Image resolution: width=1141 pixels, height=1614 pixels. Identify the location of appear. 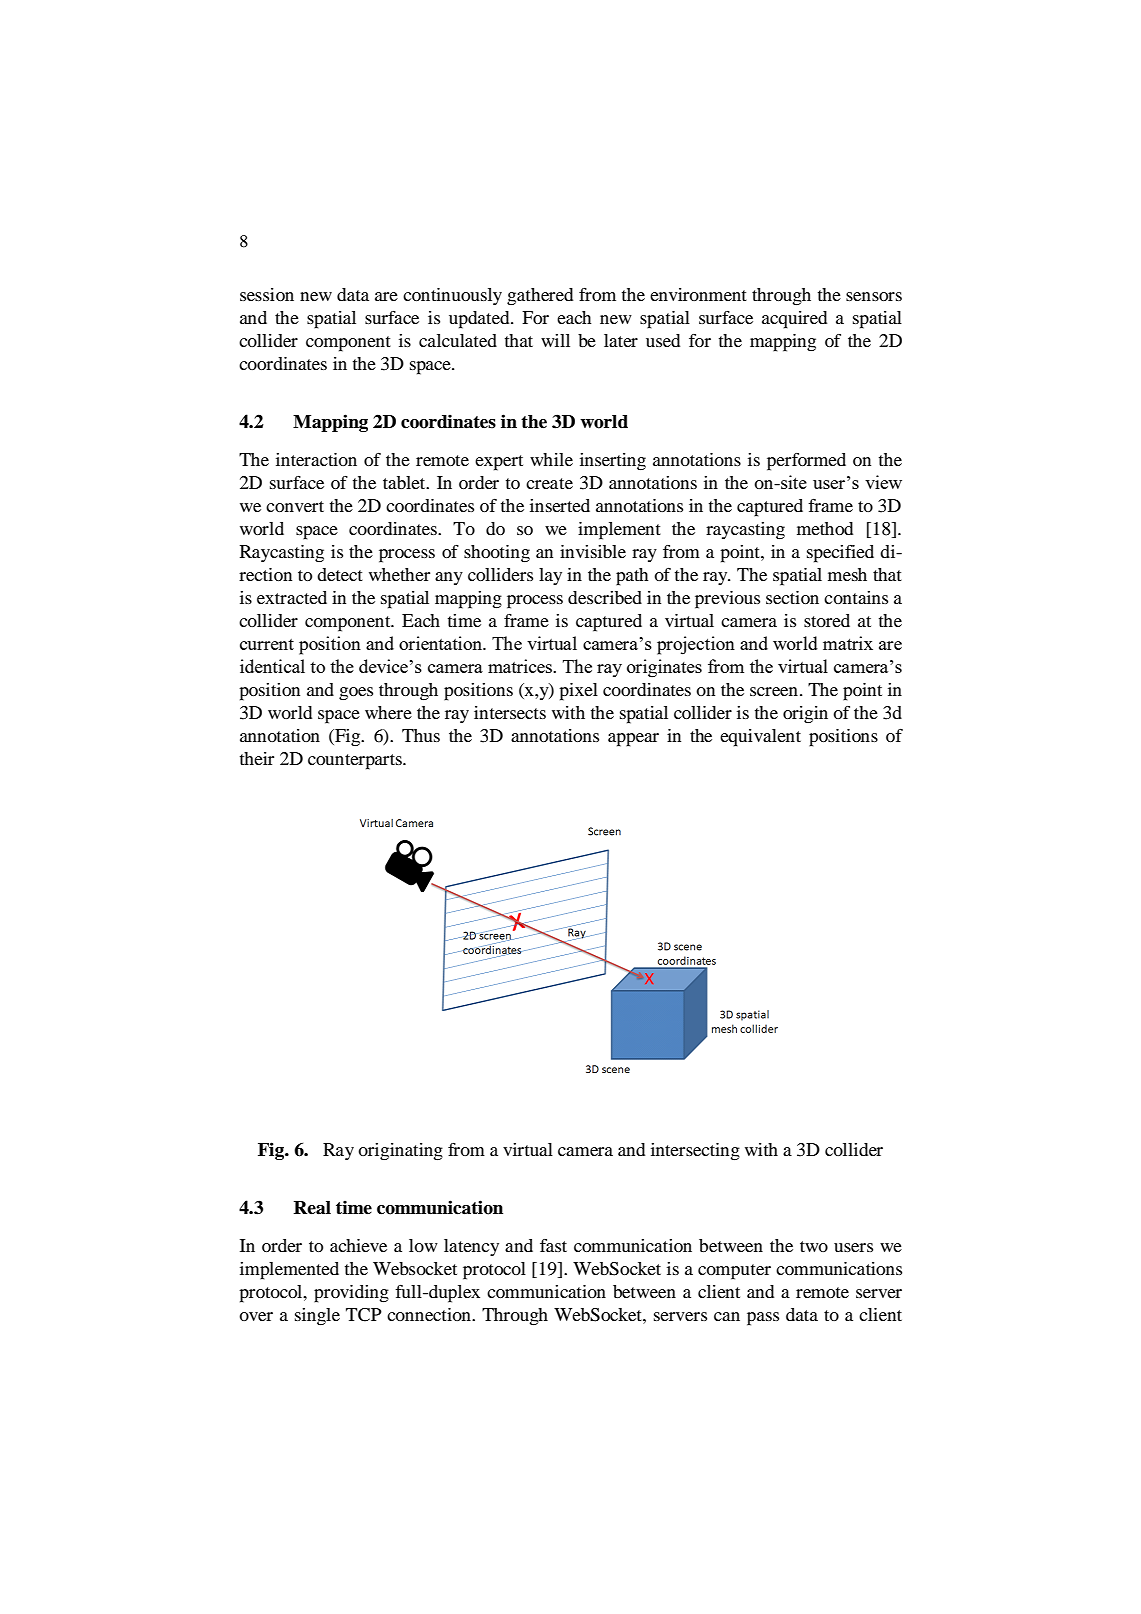
(633, 740).
